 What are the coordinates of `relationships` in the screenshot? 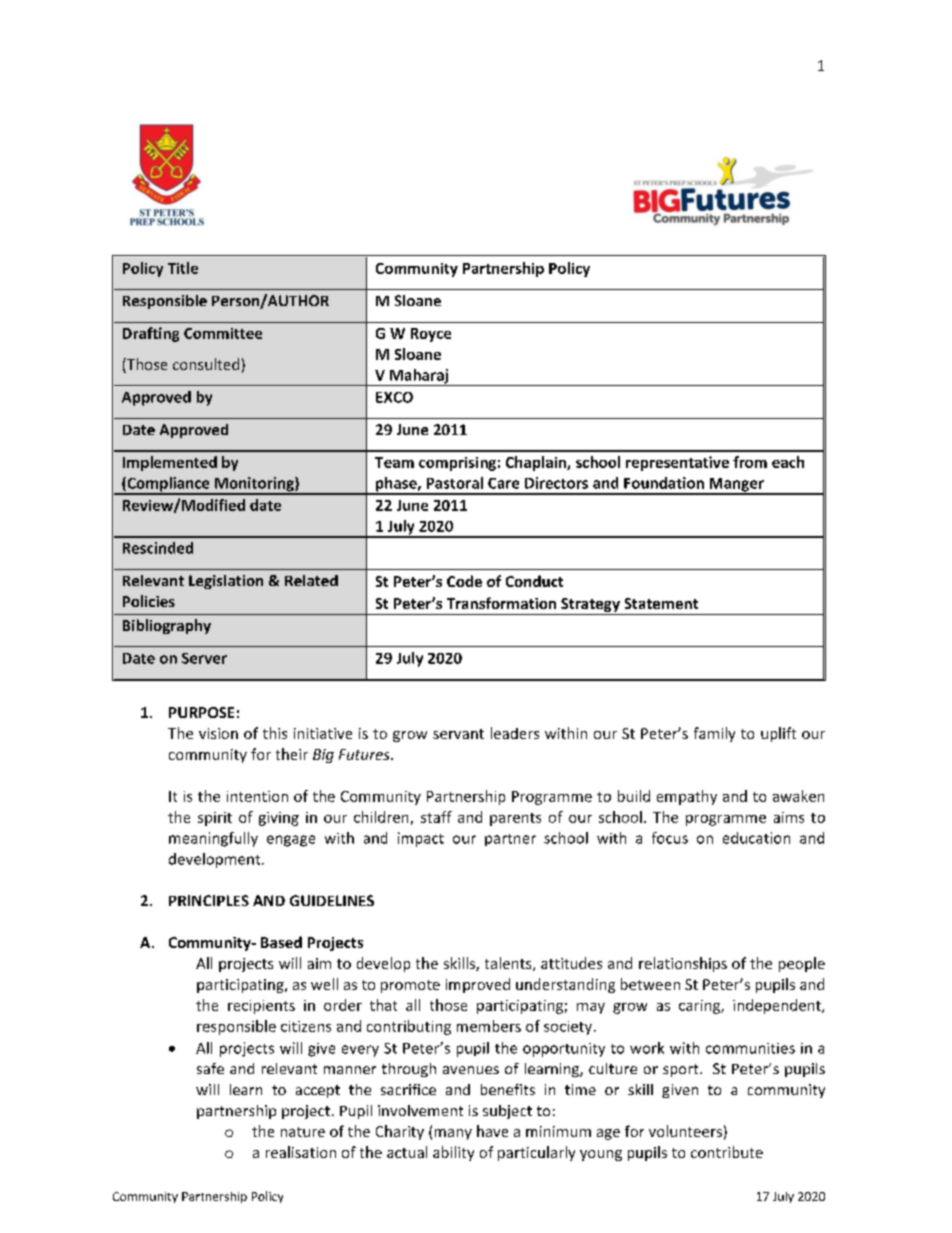 It's located at (683, 964).
